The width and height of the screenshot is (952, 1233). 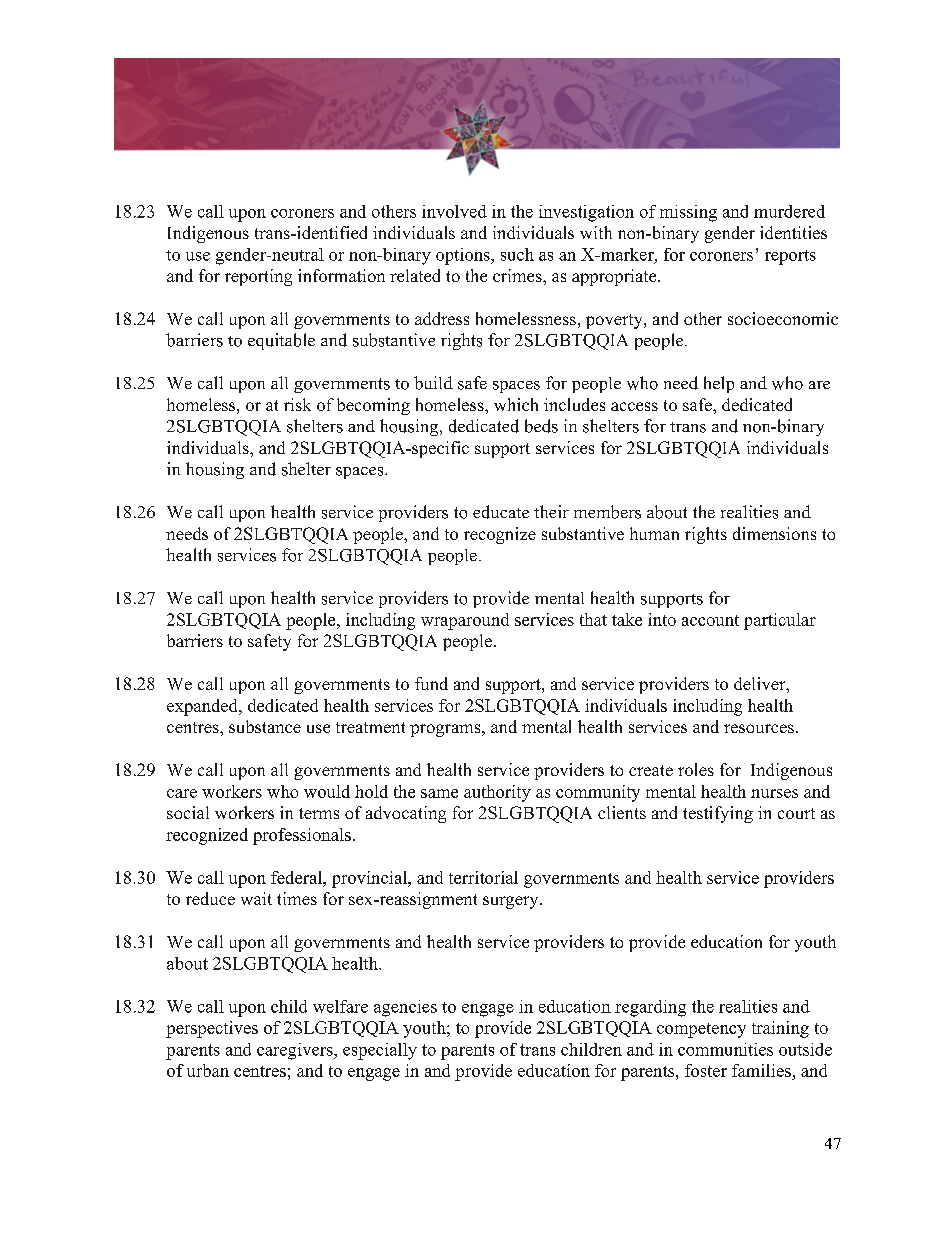 What do you see at coordinates (297, 404) in the screenshot?
I see `risk` at bounding box center [297, 404].
